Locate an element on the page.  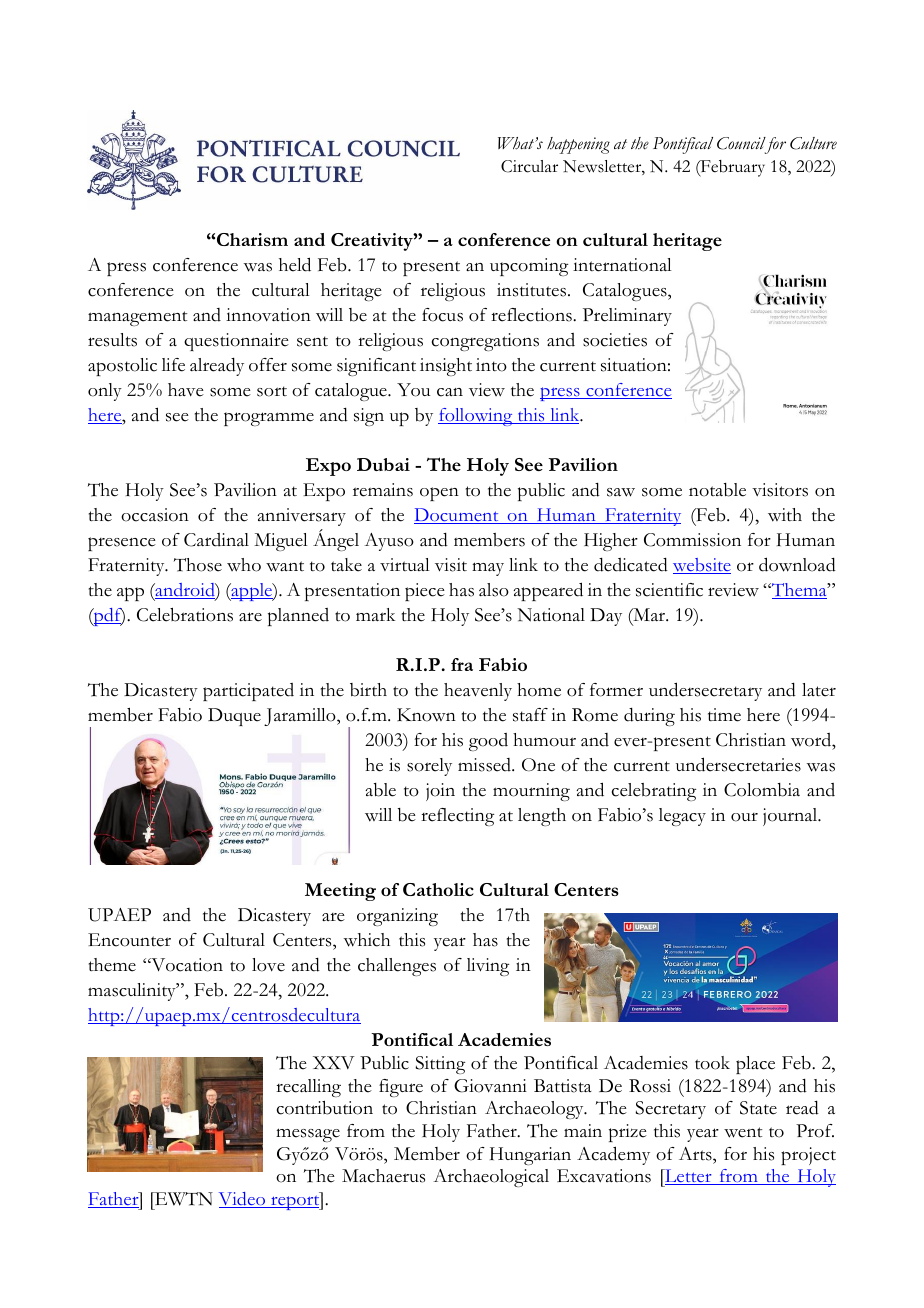
heavenly is located at coordinates (478, 692).
